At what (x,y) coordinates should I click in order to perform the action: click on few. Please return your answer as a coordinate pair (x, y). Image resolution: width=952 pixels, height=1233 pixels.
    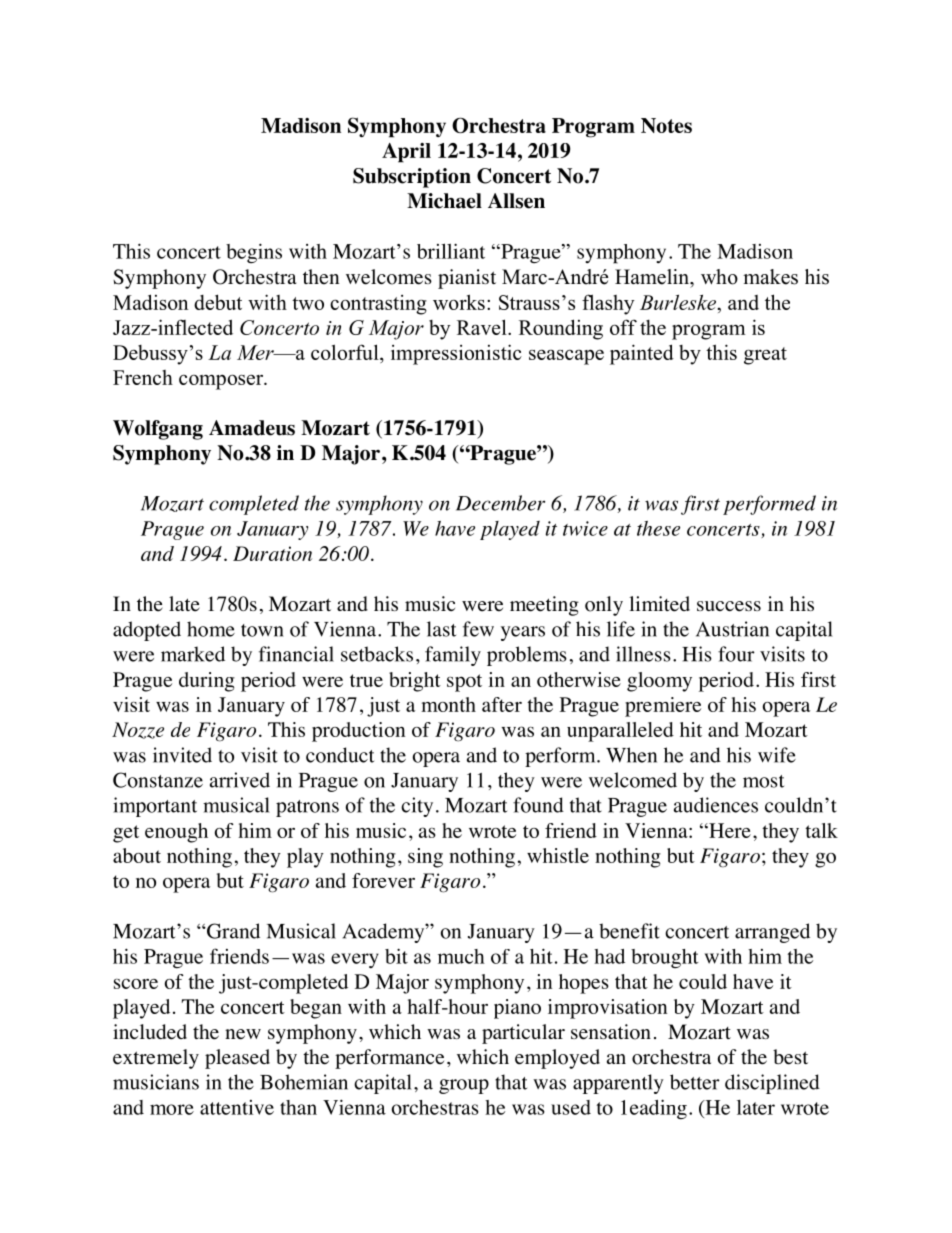
    Looking at the image, I should click on (478, 629).
